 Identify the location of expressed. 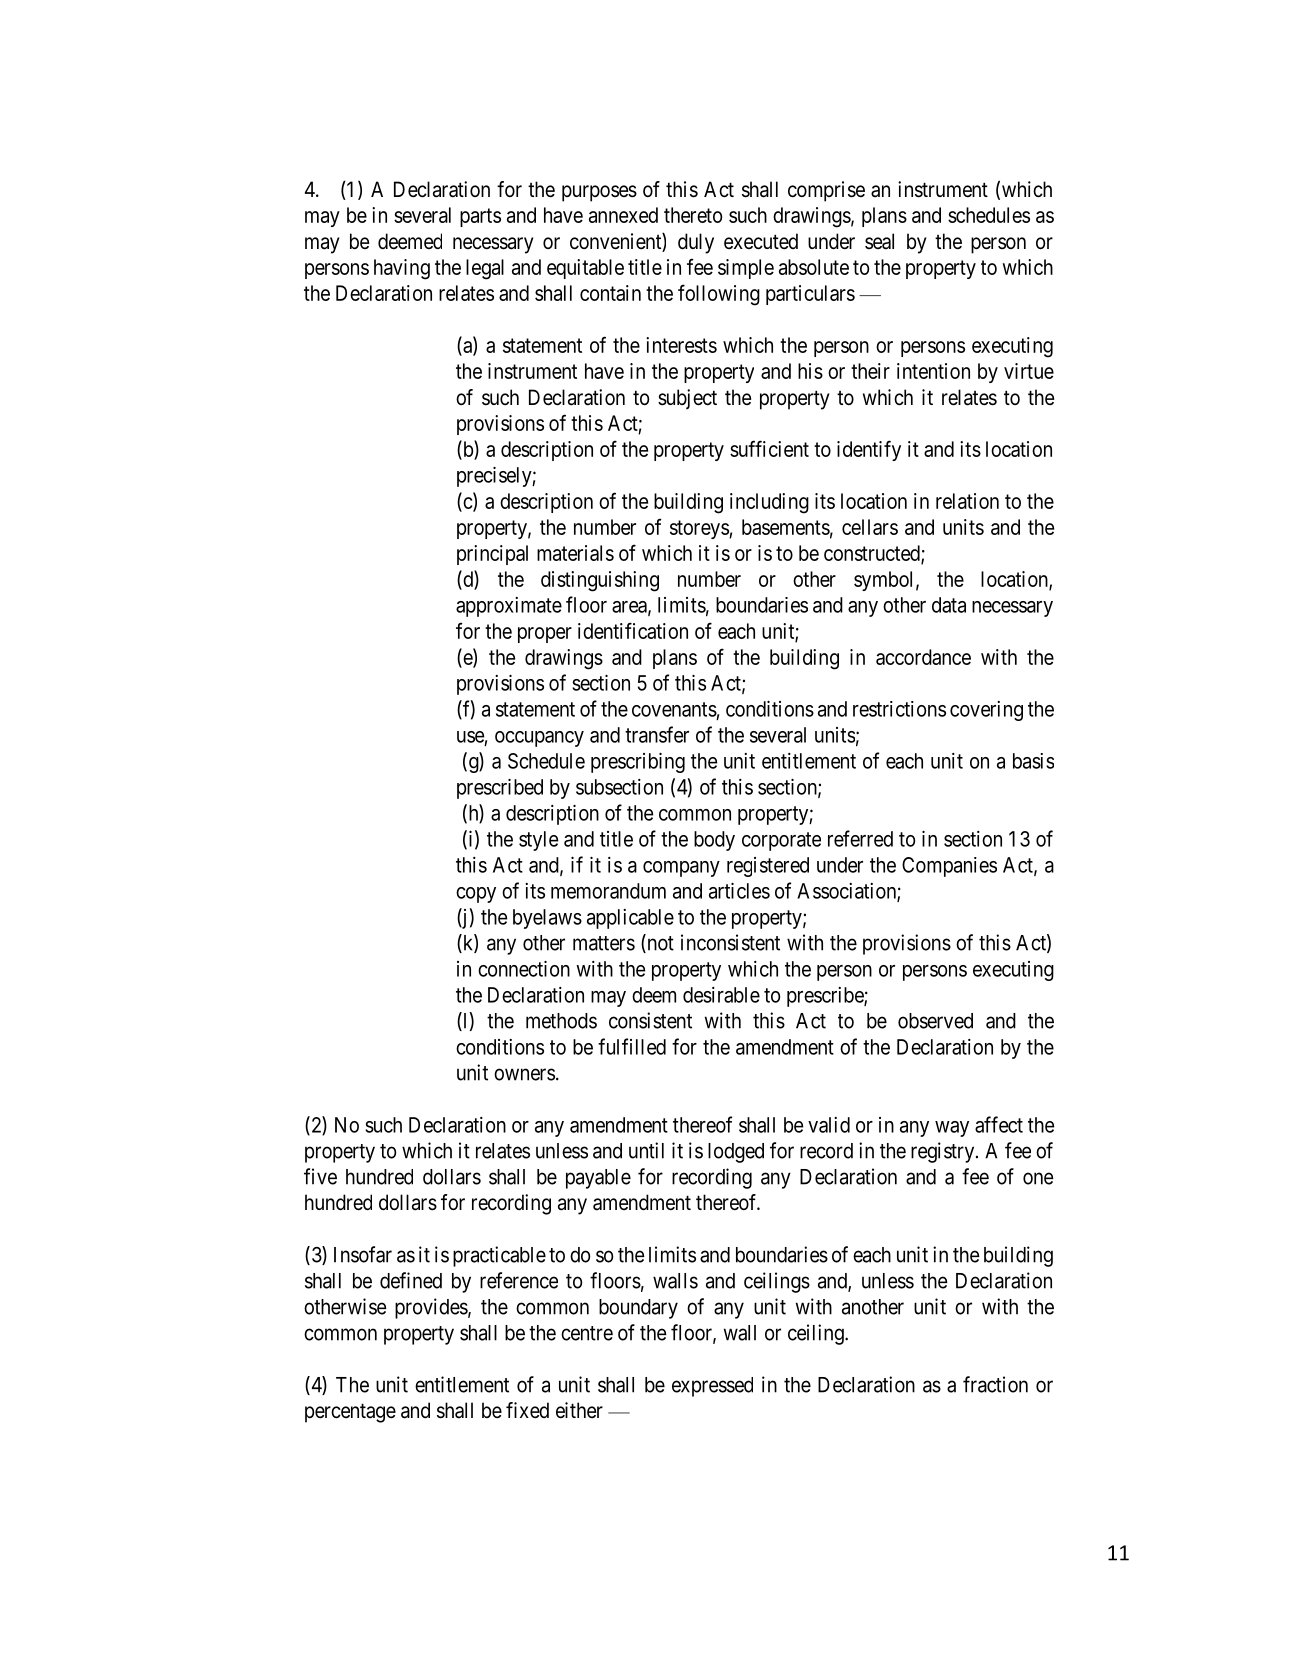
(712, 1387).
